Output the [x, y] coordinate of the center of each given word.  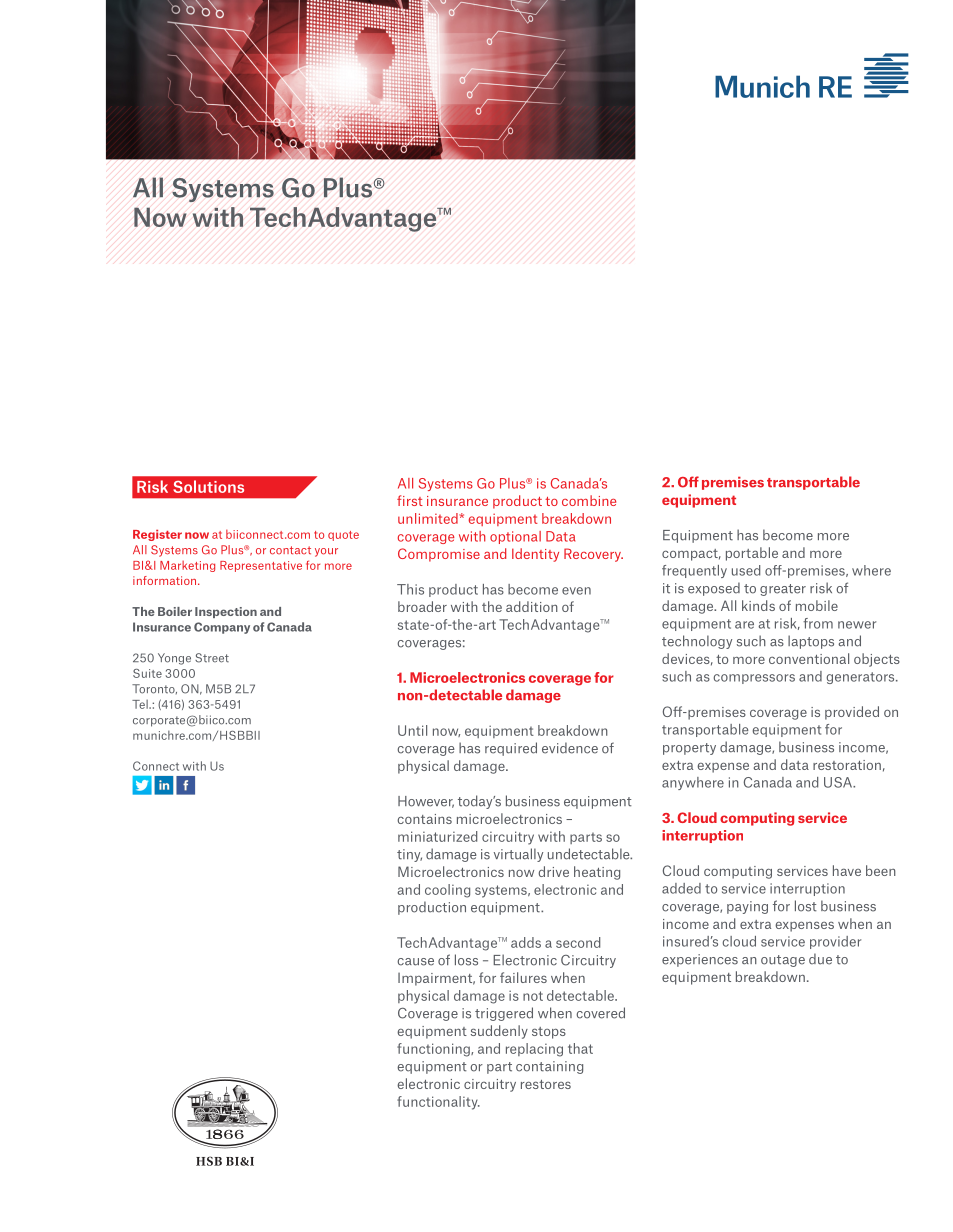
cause [415, 962]
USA [839, 782]
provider [835, 942]
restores [546, 1084]
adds [526, 942]
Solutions [208, 486]
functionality [438, 1103]
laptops [811, 642]
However [426, 802]
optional [515, 537]
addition [532, 606]
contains [424, 819]
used [746, 570]
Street [212, 658]
